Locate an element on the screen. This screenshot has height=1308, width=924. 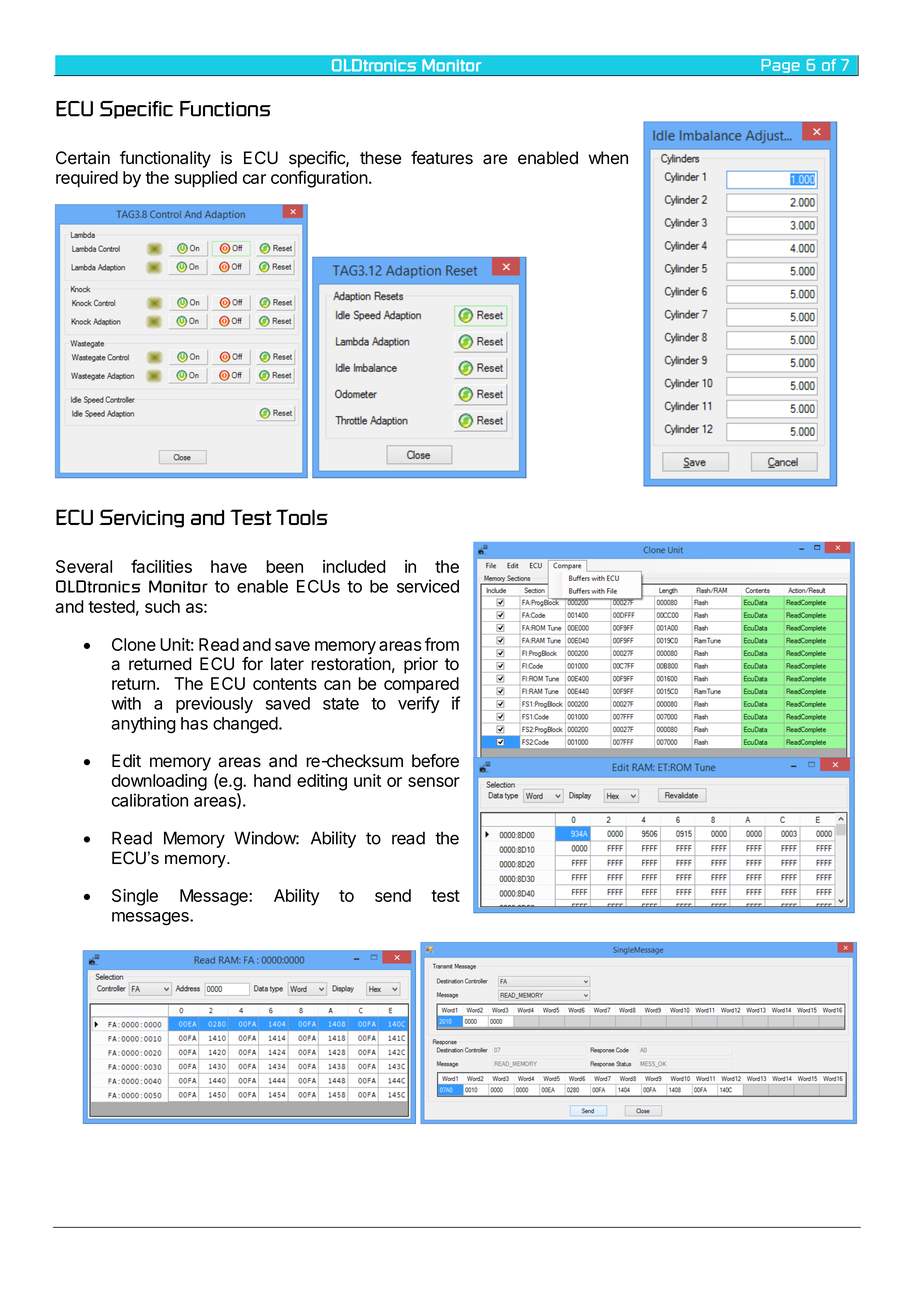
these is located at coordinates (380, 158).
